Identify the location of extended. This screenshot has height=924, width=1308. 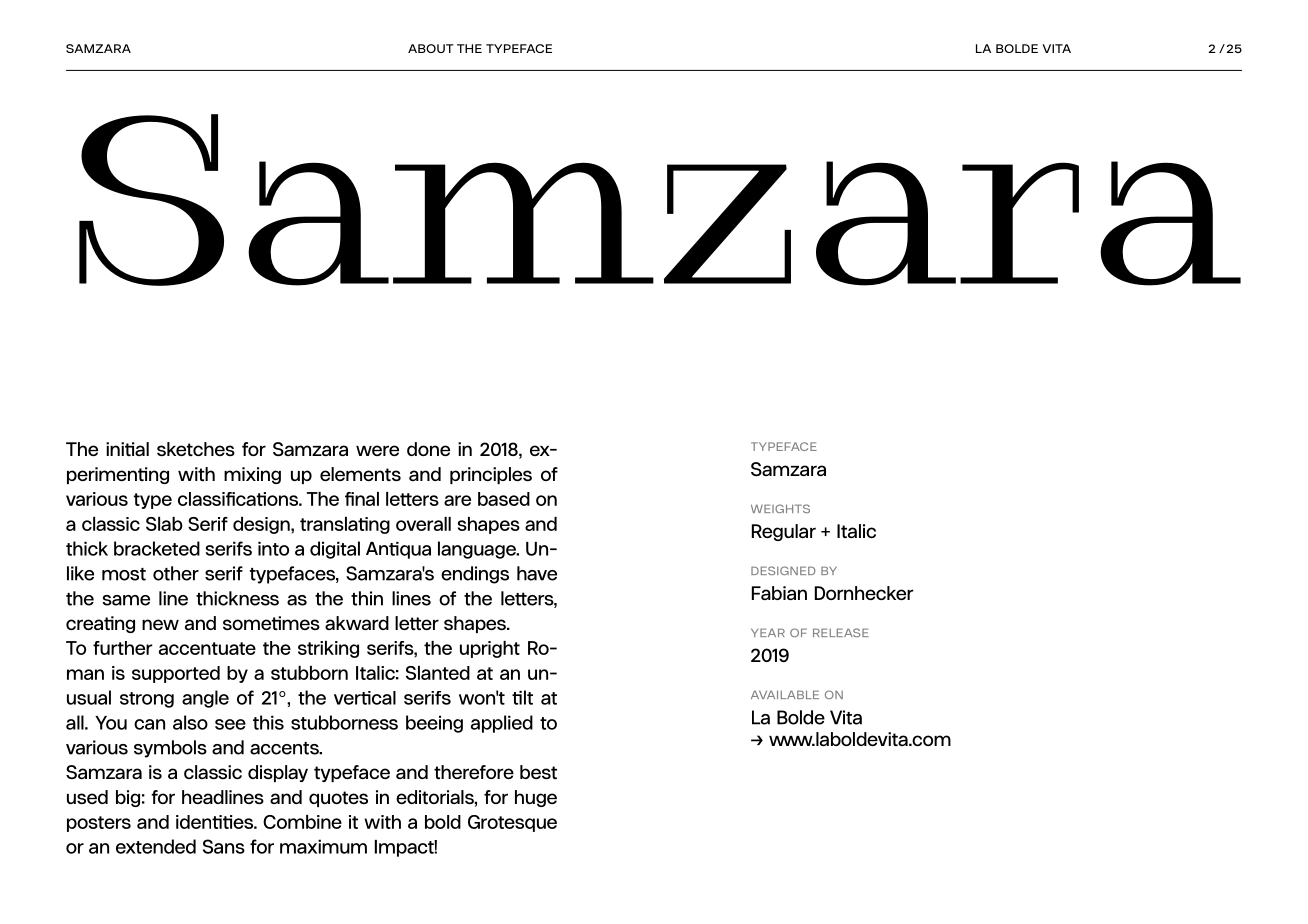
(156, 846).
